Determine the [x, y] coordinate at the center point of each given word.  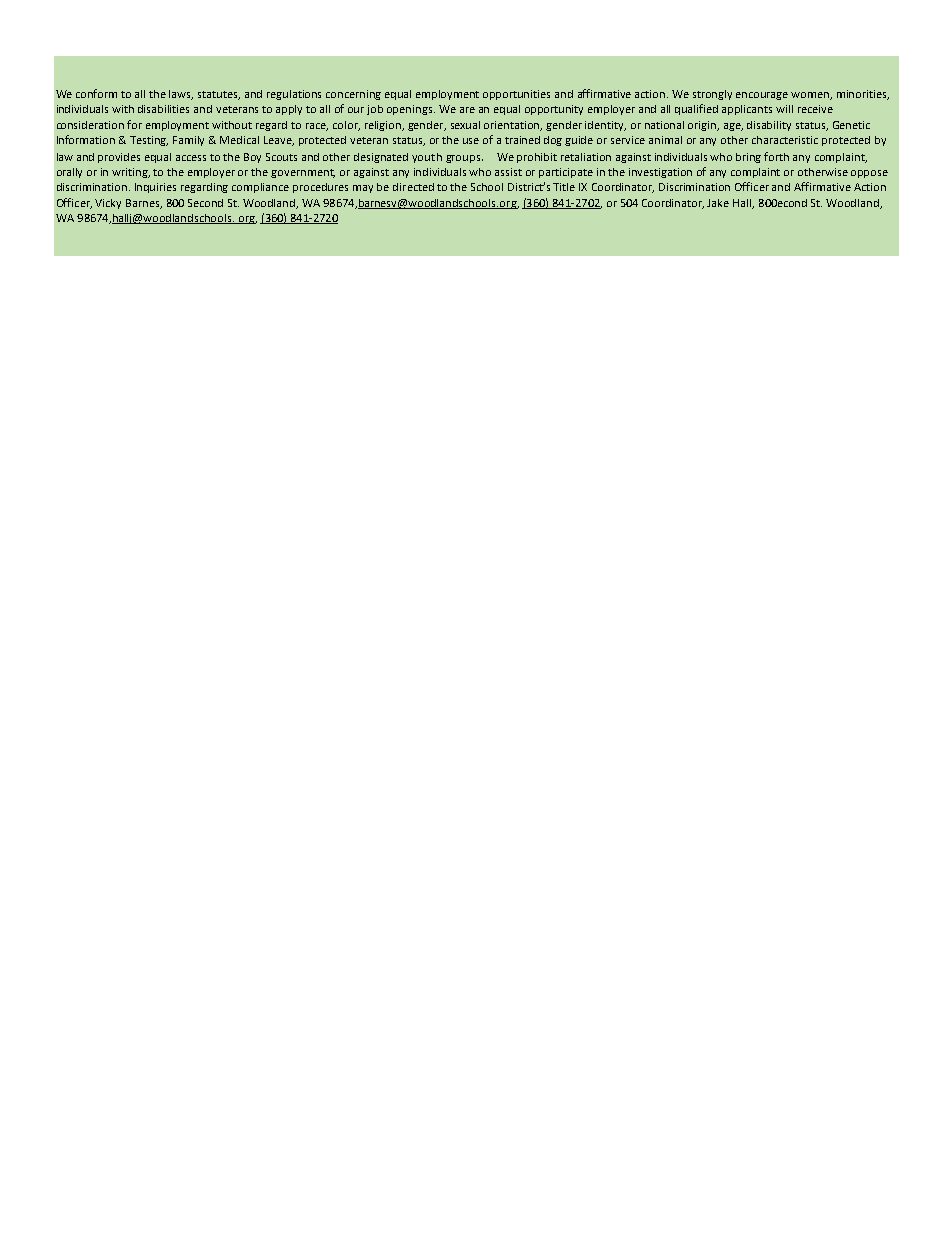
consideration [90, 125]
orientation [513, 126]
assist [508, 172]
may [363, 189]
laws [181, 95]
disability [769, 126]
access [191, 158]
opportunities [516, 95]
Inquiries [155, 188]
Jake [718, 203]
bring [748, 158]
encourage [762, 96]
